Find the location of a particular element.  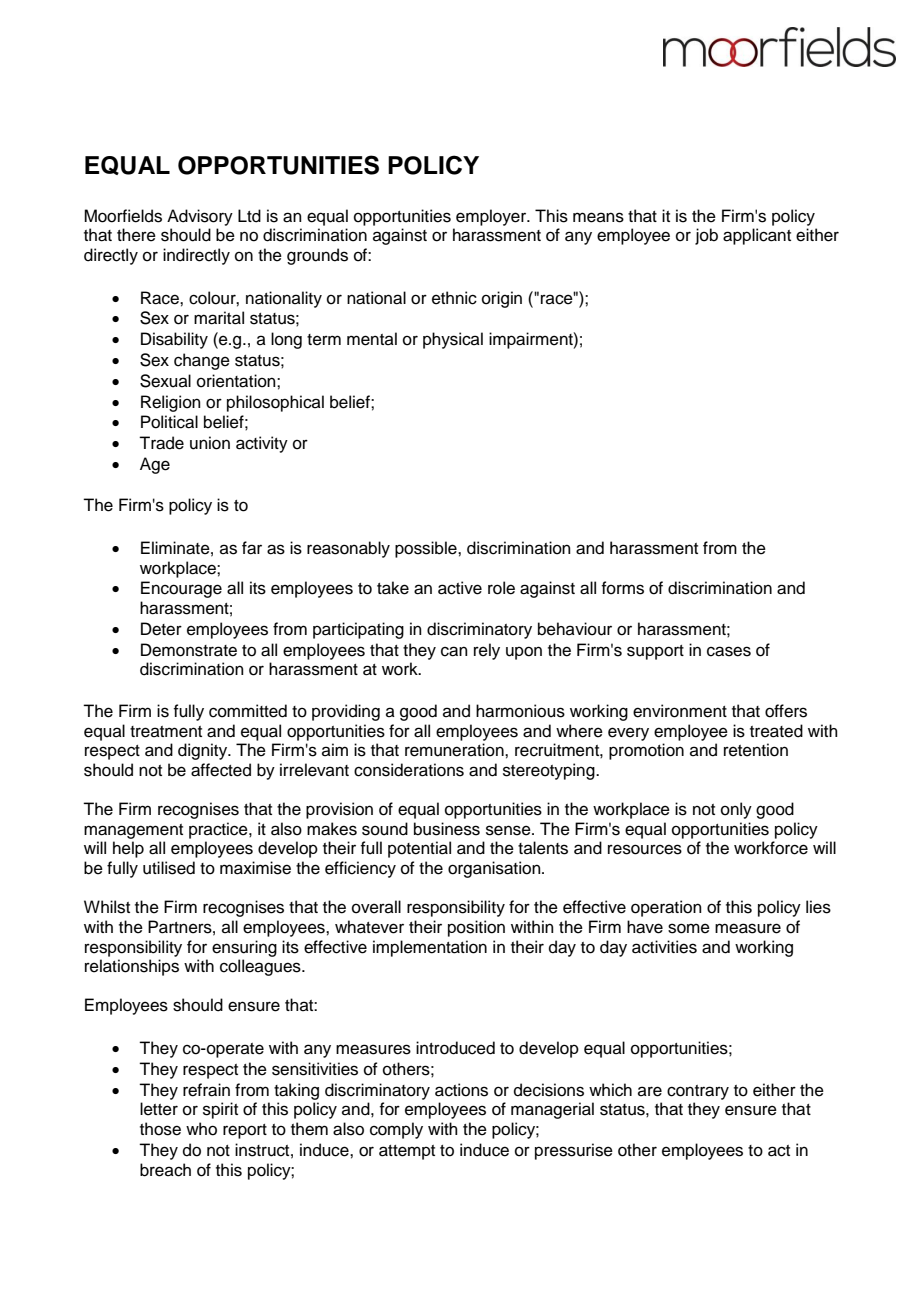

harmonious is located at coordinates (520, 711).
